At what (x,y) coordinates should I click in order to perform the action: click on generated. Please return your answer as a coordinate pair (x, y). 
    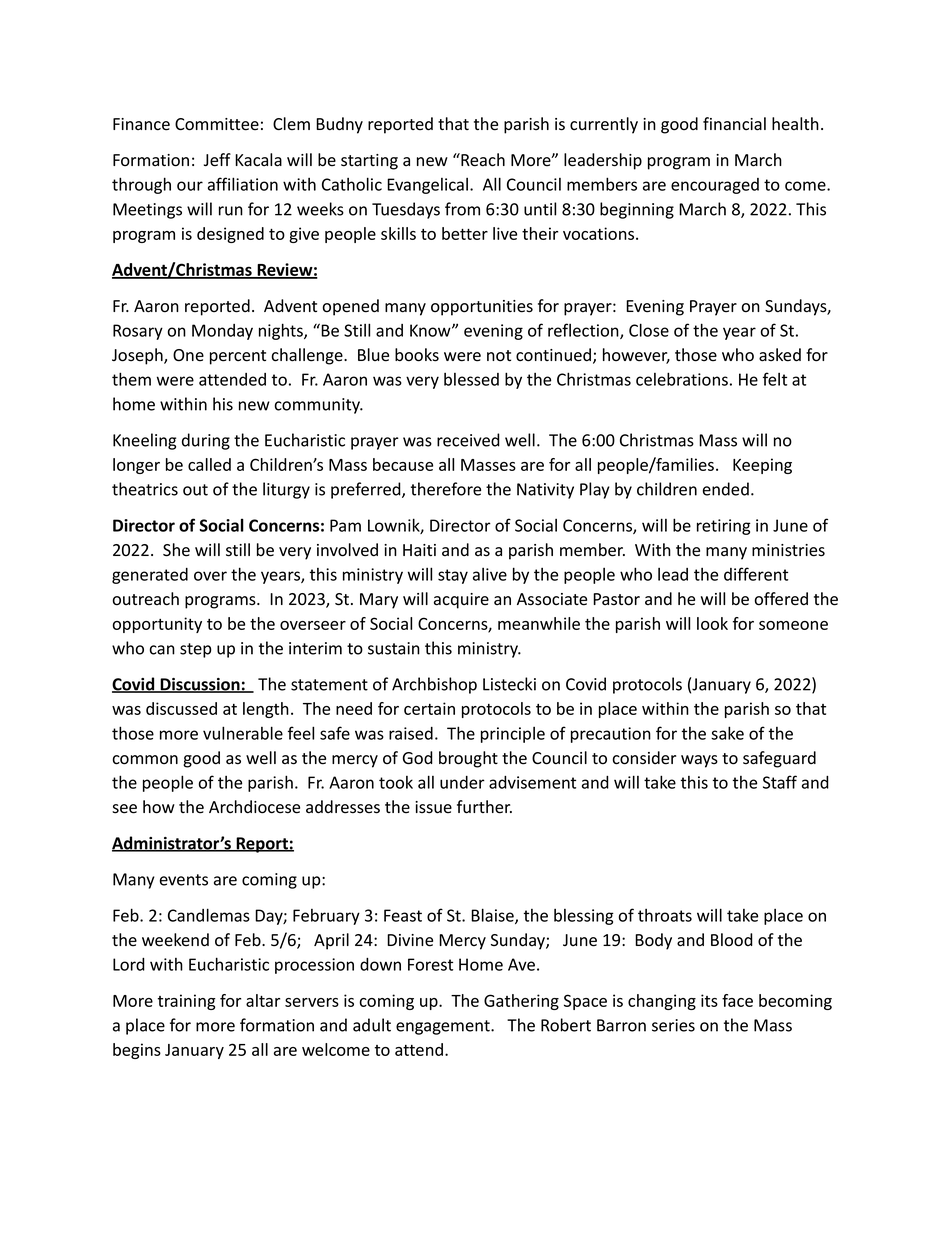
    Looking at the image, I should click on (150, 576).
